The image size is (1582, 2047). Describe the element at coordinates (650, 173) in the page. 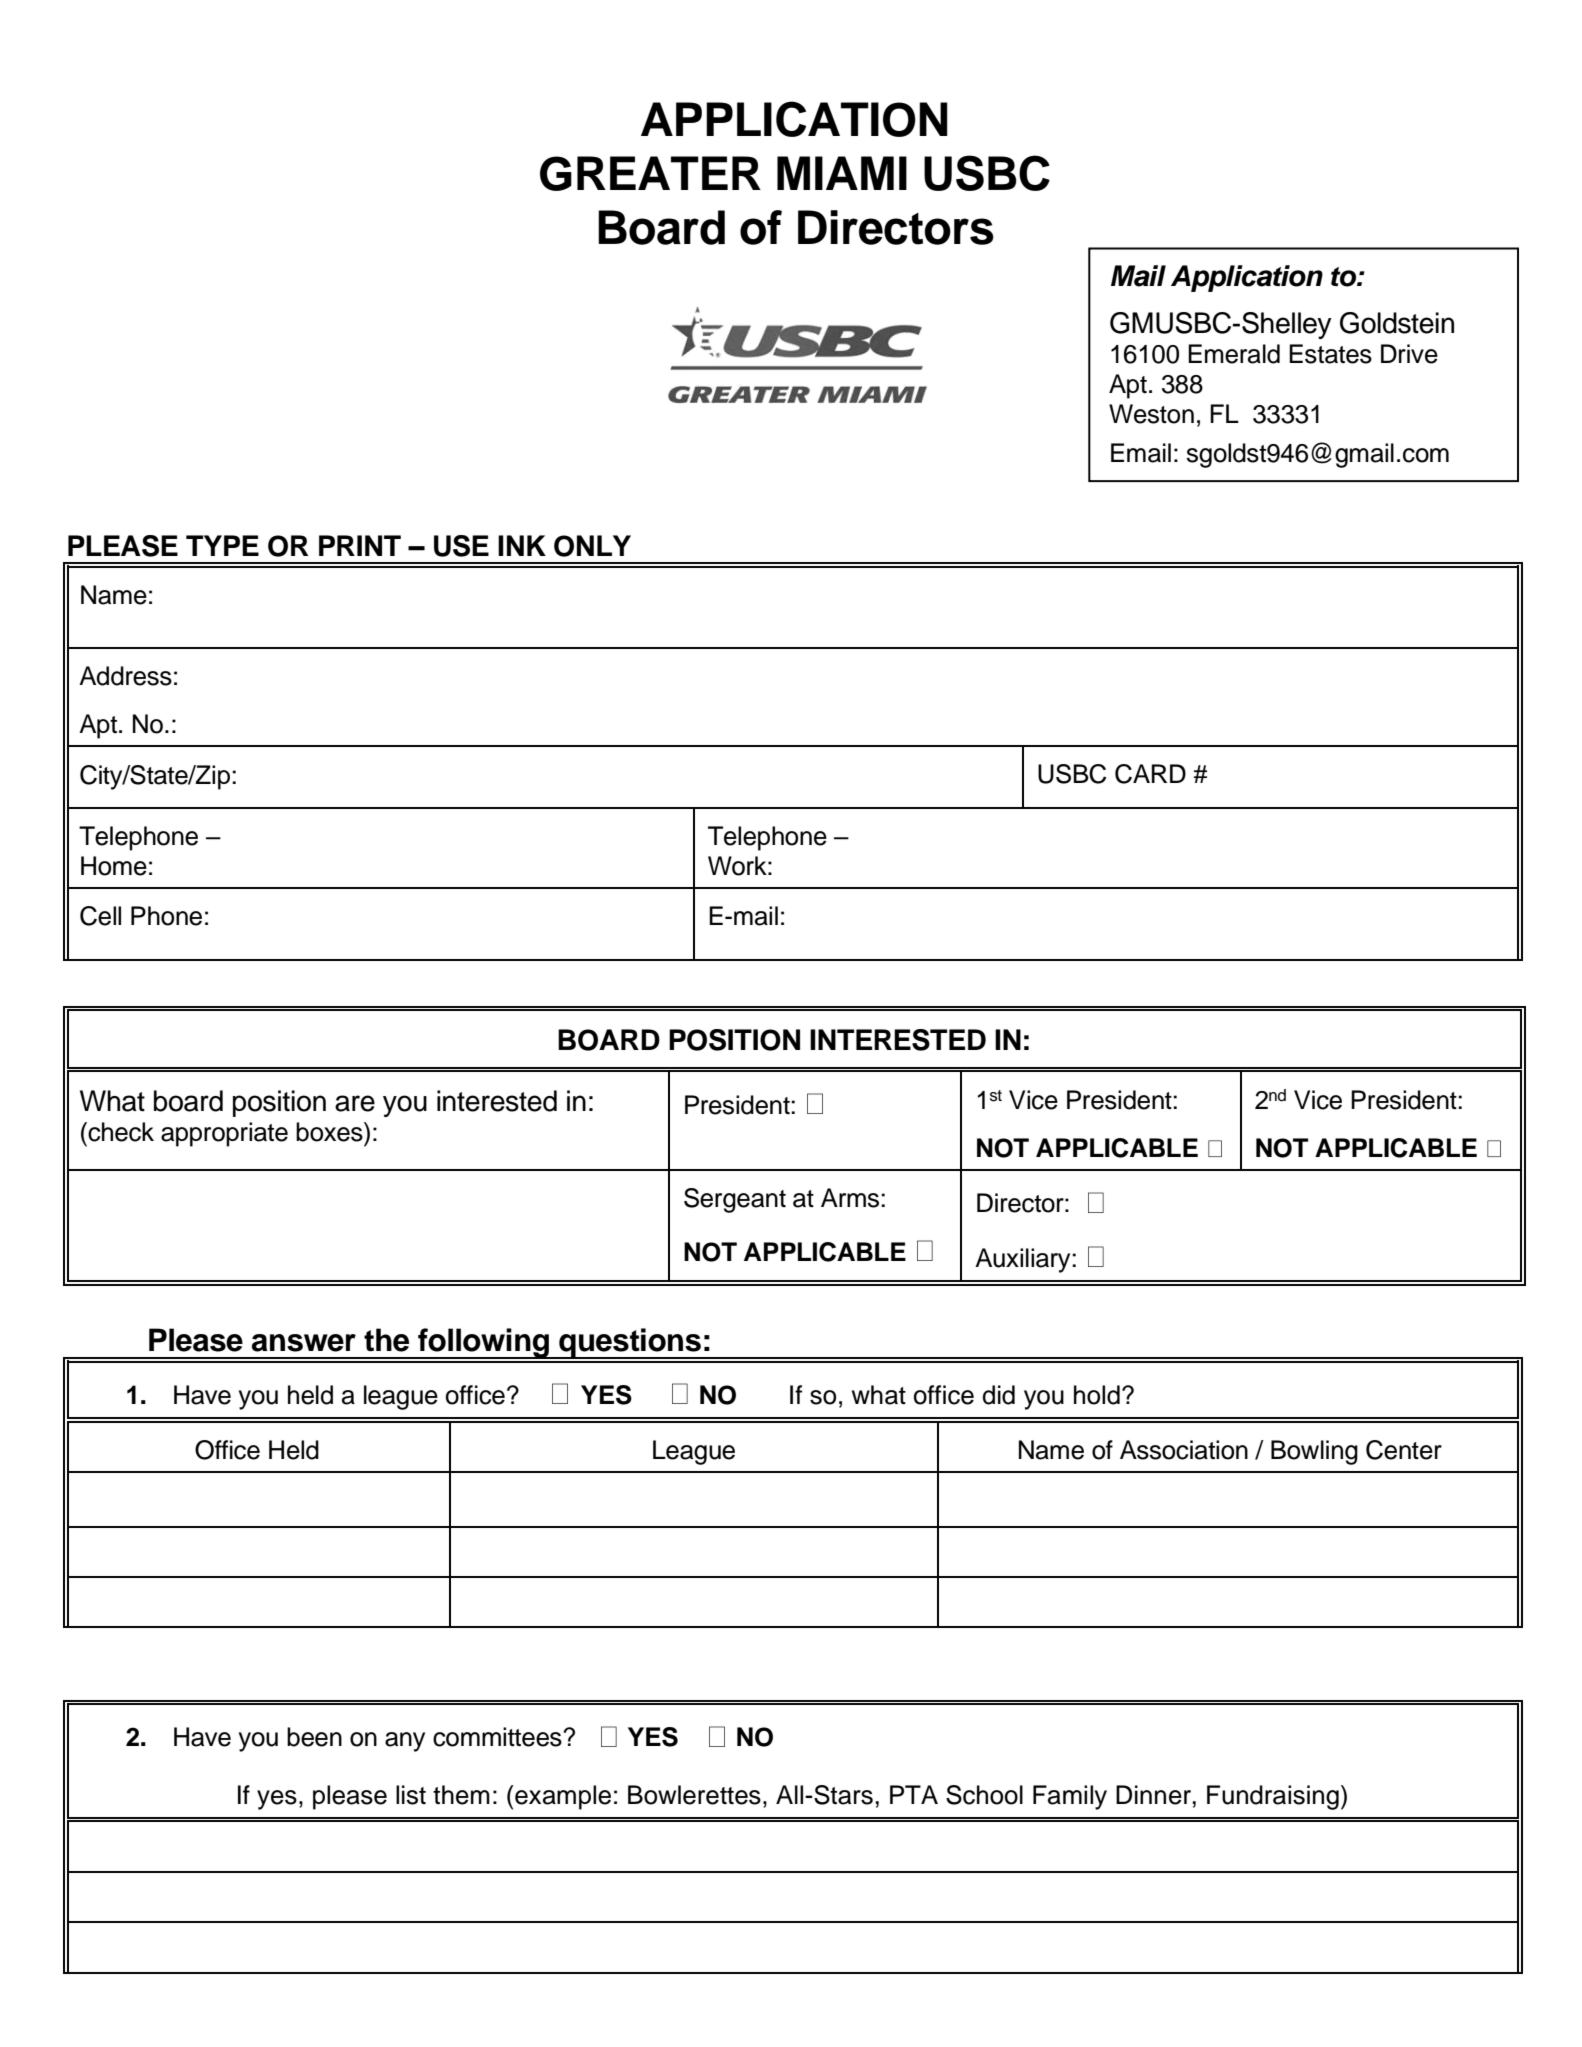

I see `GREATER` at that location.
